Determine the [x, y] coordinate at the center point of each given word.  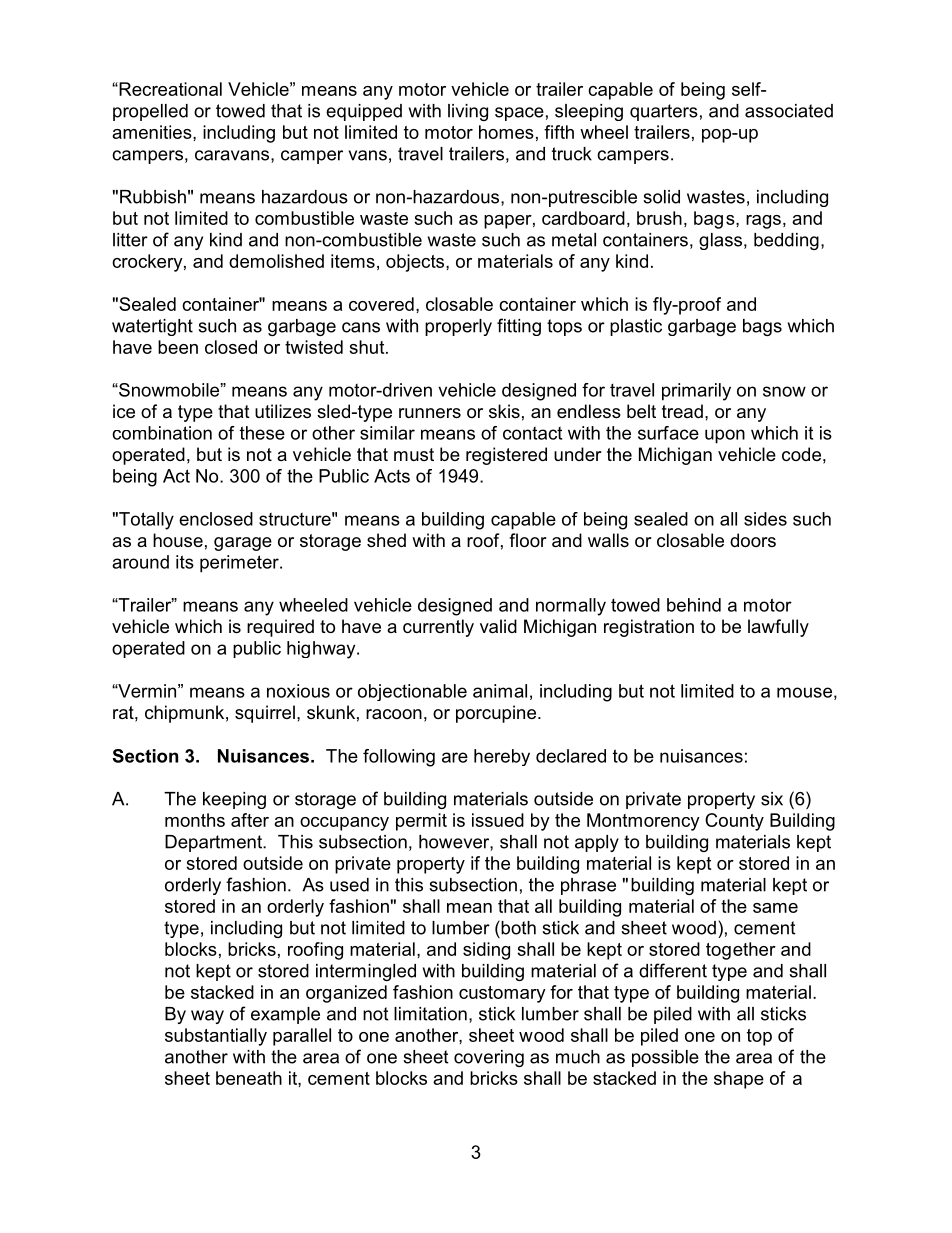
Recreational [169, 89]
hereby [502, 757]
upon [725, 436]
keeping [234, 800]
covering [489, 1058]
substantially [216, 1037]
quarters [664, 112]
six [772, 799]
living [468, 112]
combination [162, 433]
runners [430, 413]
